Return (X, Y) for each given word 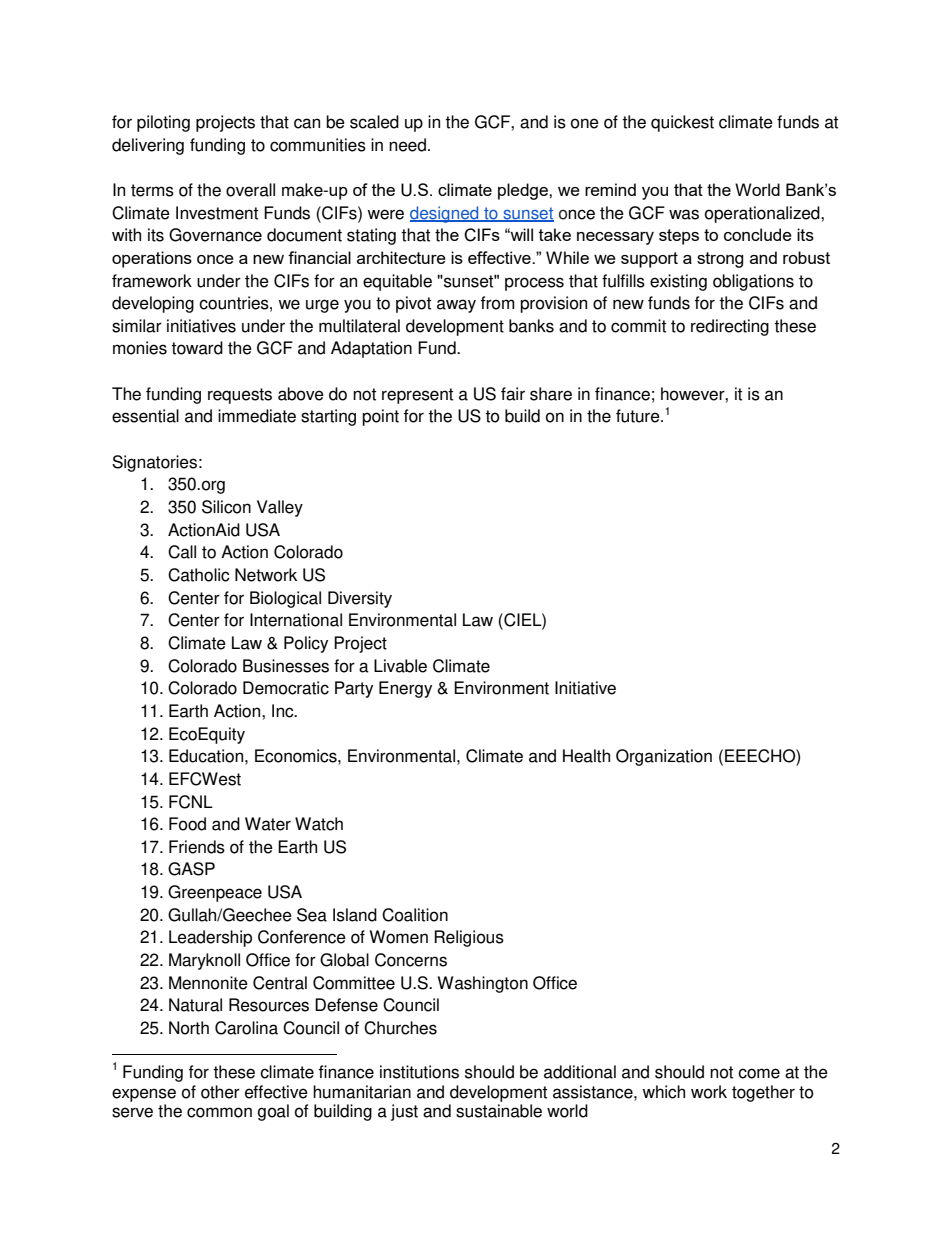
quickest (682, 123)
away (456, 306)
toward (197, 348)
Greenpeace (215, 893)
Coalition (415, 915)
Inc (284, 711)
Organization (664, 757)
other (220, 1092)
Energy (405, 689)
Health (586, 756)
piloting (163, 123)
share (551, 394)
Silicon (226, 507)
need (407, 145)
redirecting (730, 327)
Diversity (360, 599)
